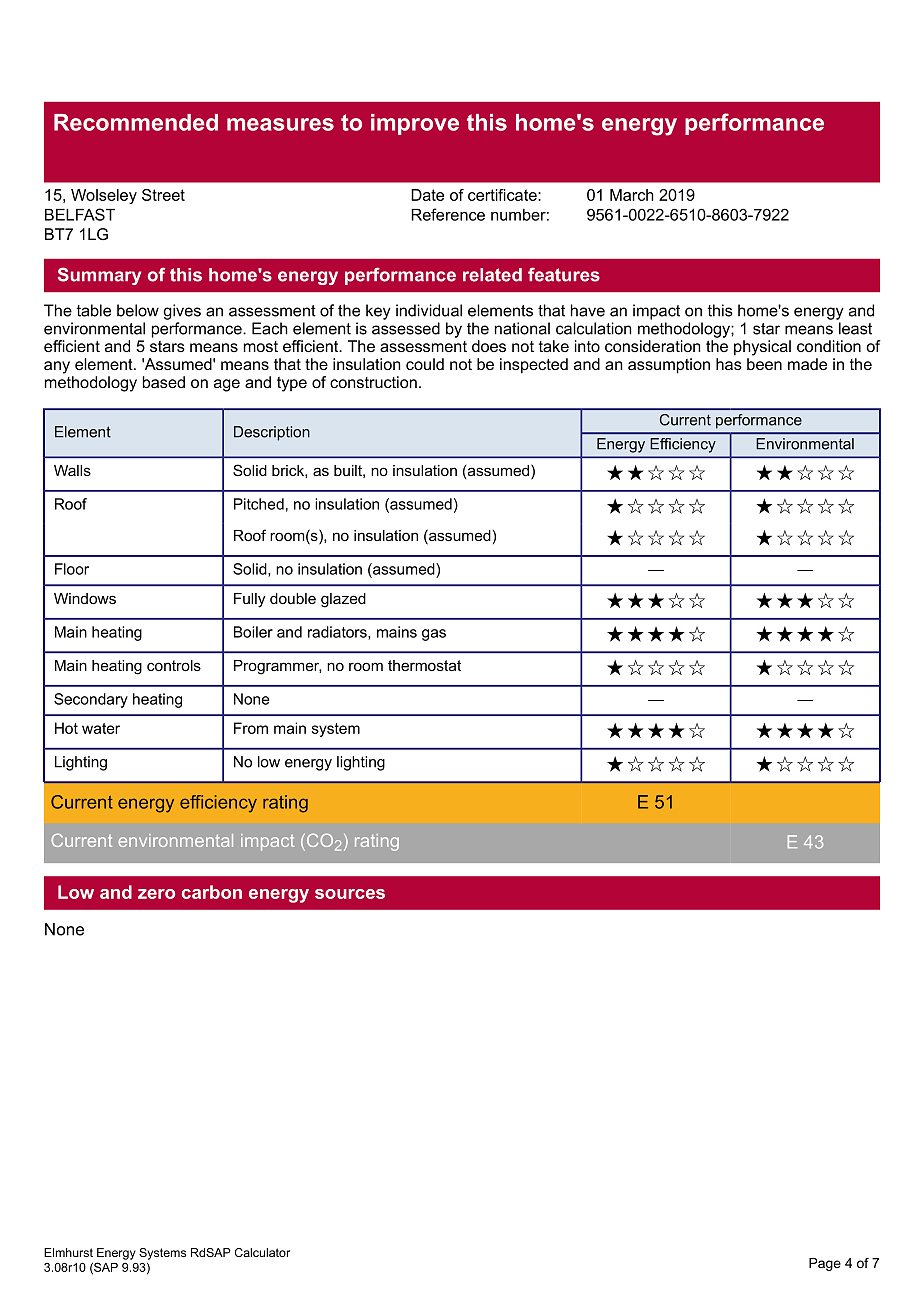 The width and height of the screenshot is (924, 1308). Describe the element at coordinates (764, 364) in the screenshot. I see `been` at that location.
